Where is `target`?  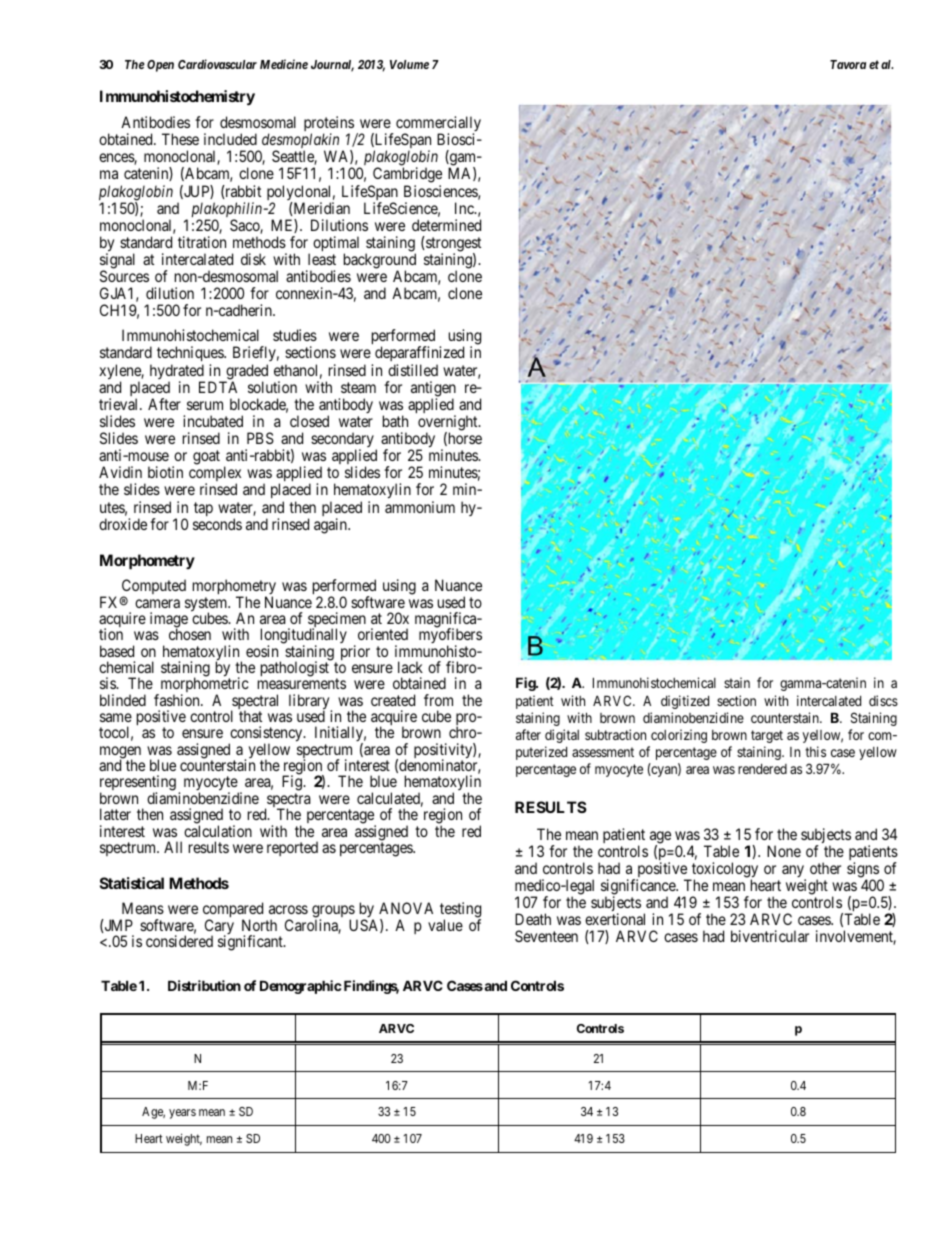 target is located at coordinates (767, 736).
